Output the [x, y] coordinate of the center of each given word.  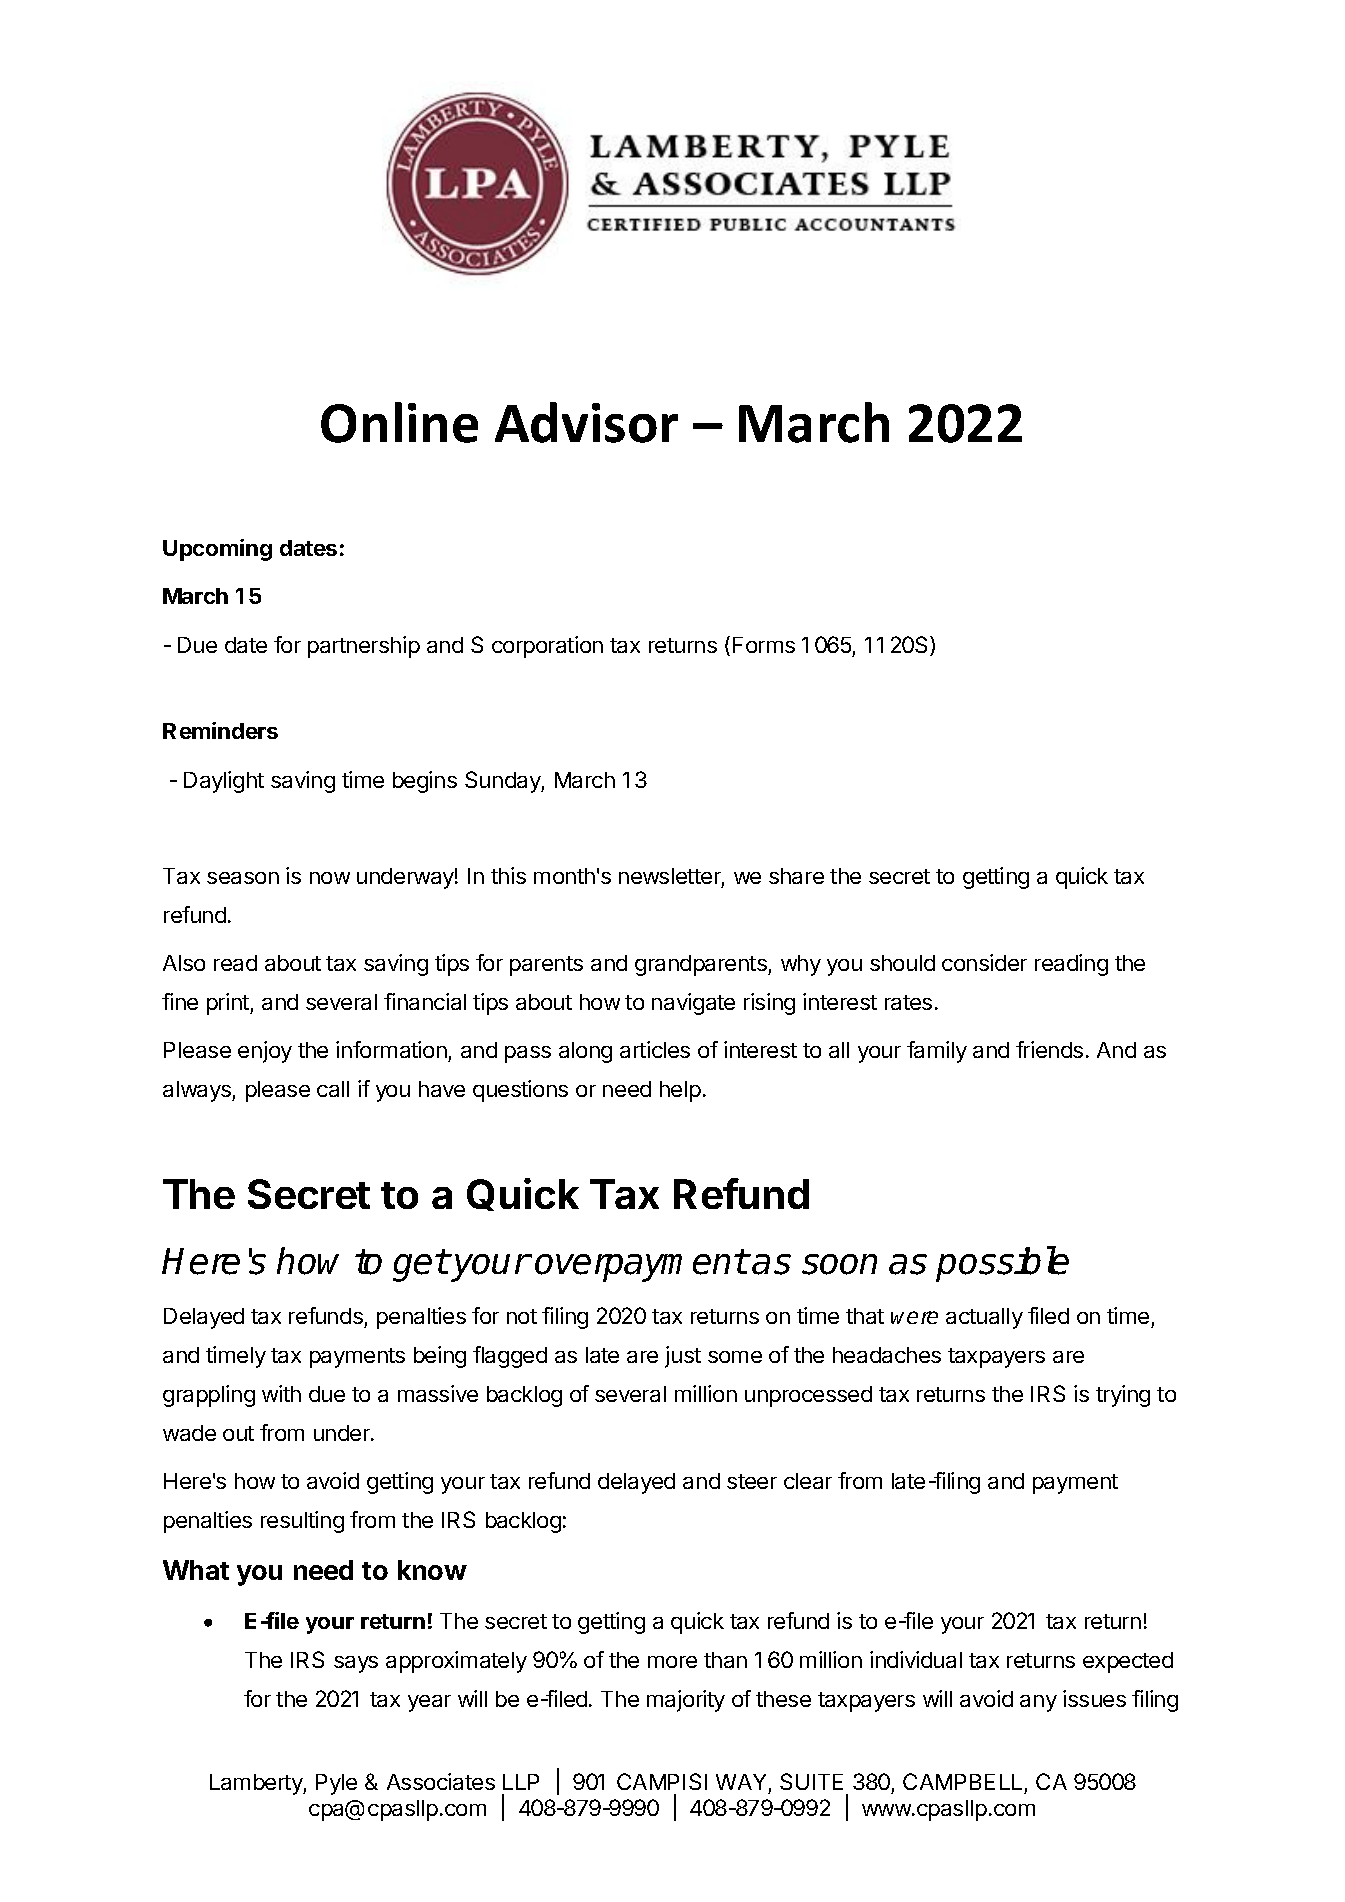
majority [686, 1701]
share [796, 876]
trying [1123, 1396]
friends [1049, 1049]
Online [399, 422]
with [281, 1393]
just [683, 1357]
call [333, 1089]
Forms [764, 645]
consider [984, 962]
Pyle [336, 1784]
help [680, 1091]
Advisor [586, 422]
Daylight [224, 782]
